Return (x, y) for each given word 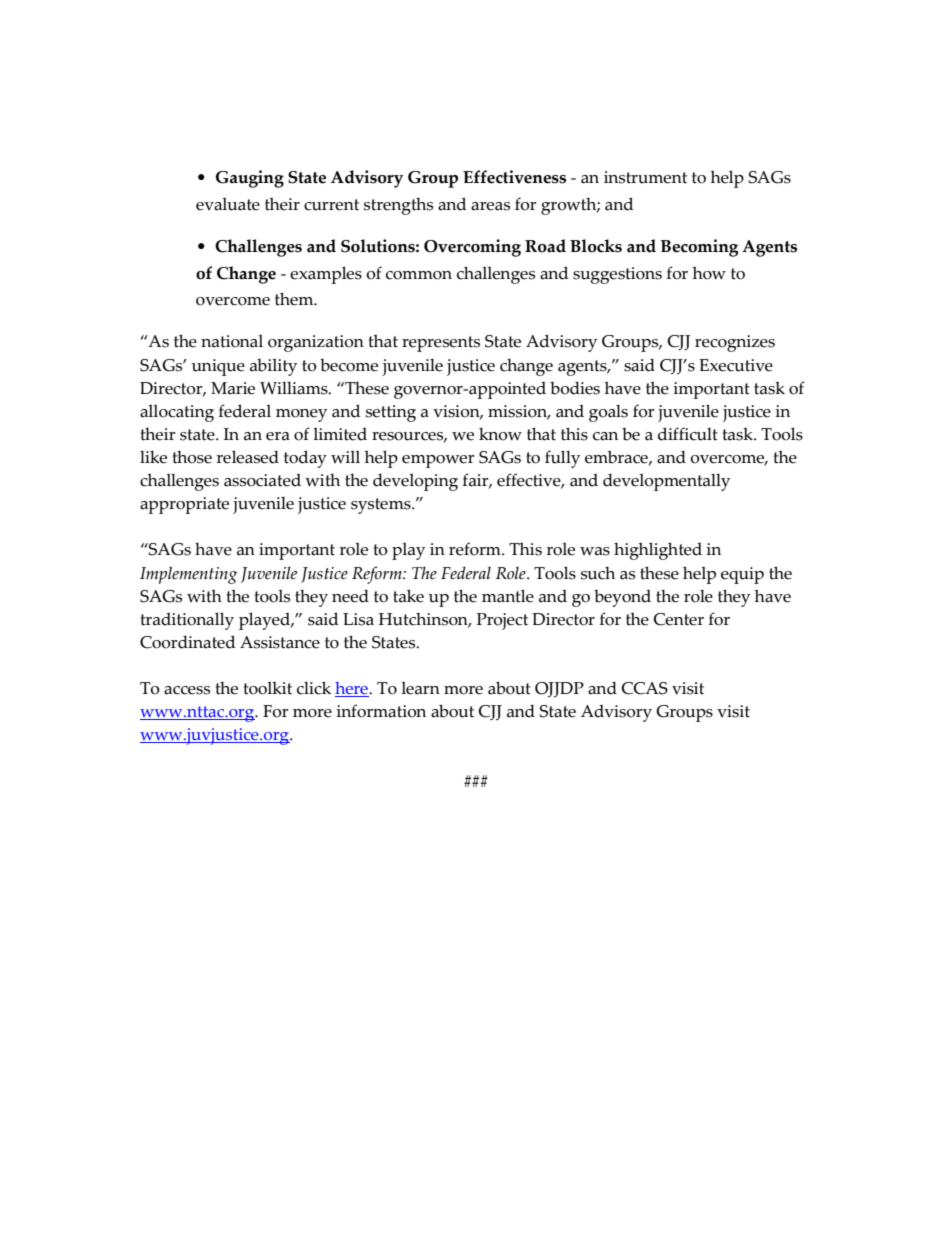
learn (420, 688)
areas (490, 206)
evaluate (228, 204)
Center (679, 619)
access (187, 690)
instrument (645, 177)
